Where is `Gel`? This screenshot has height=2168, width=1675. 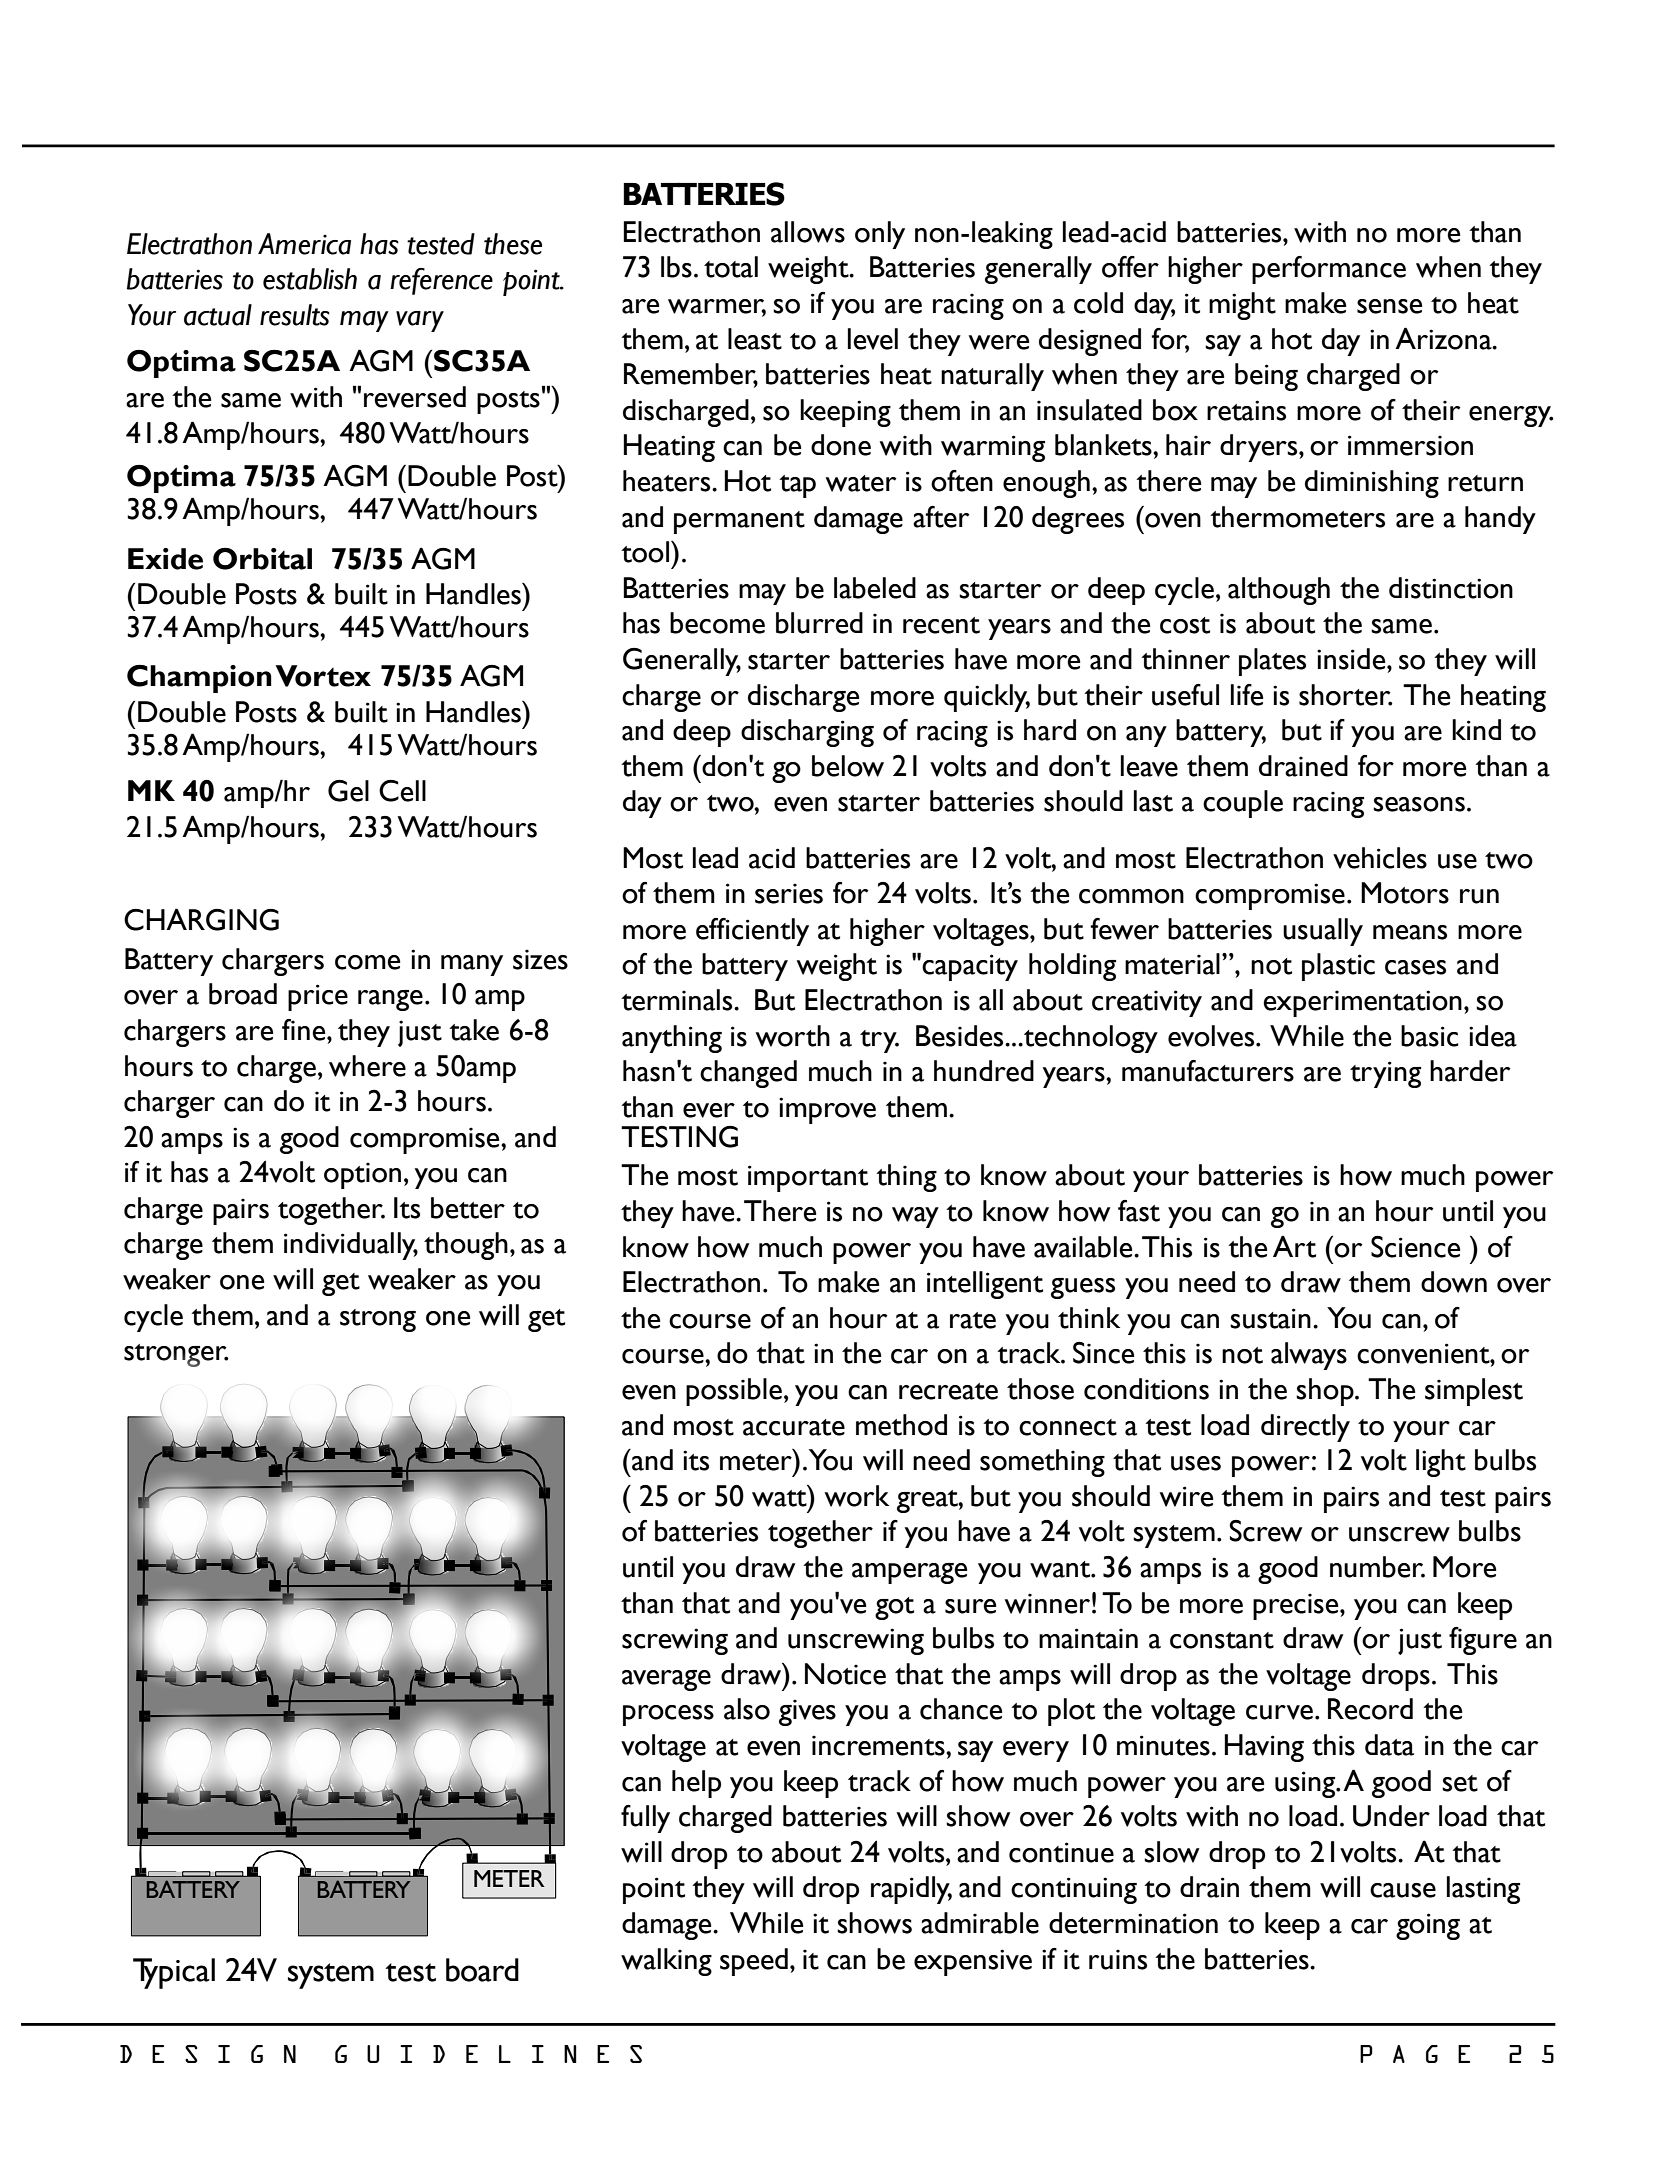 Gel is located at coordinates (348, 791).
